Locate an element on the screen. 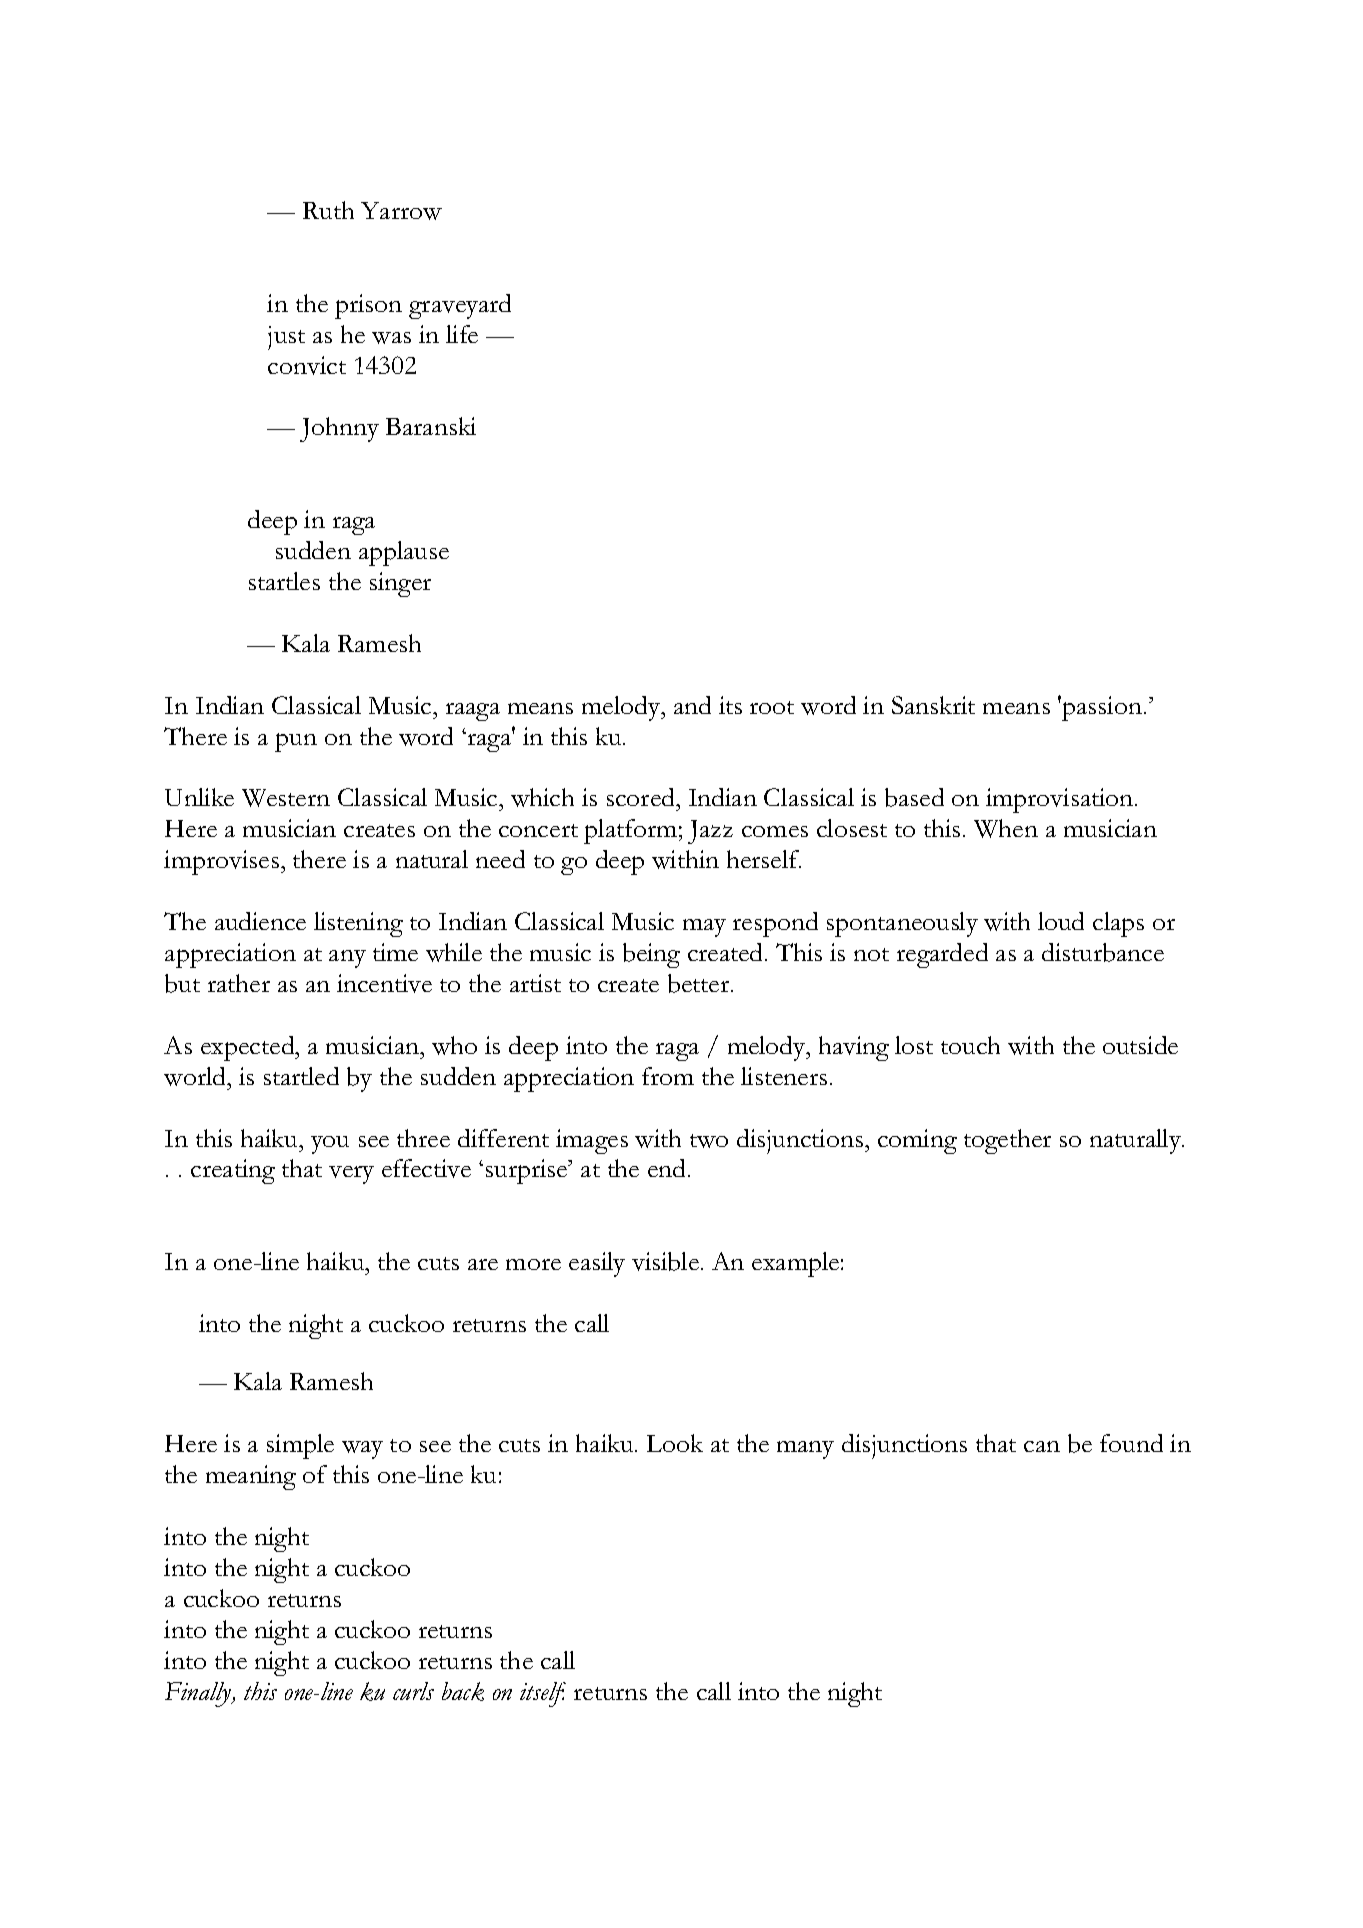 The image size is (1363, 1928). passion is located at coordinates (1102, 708).
